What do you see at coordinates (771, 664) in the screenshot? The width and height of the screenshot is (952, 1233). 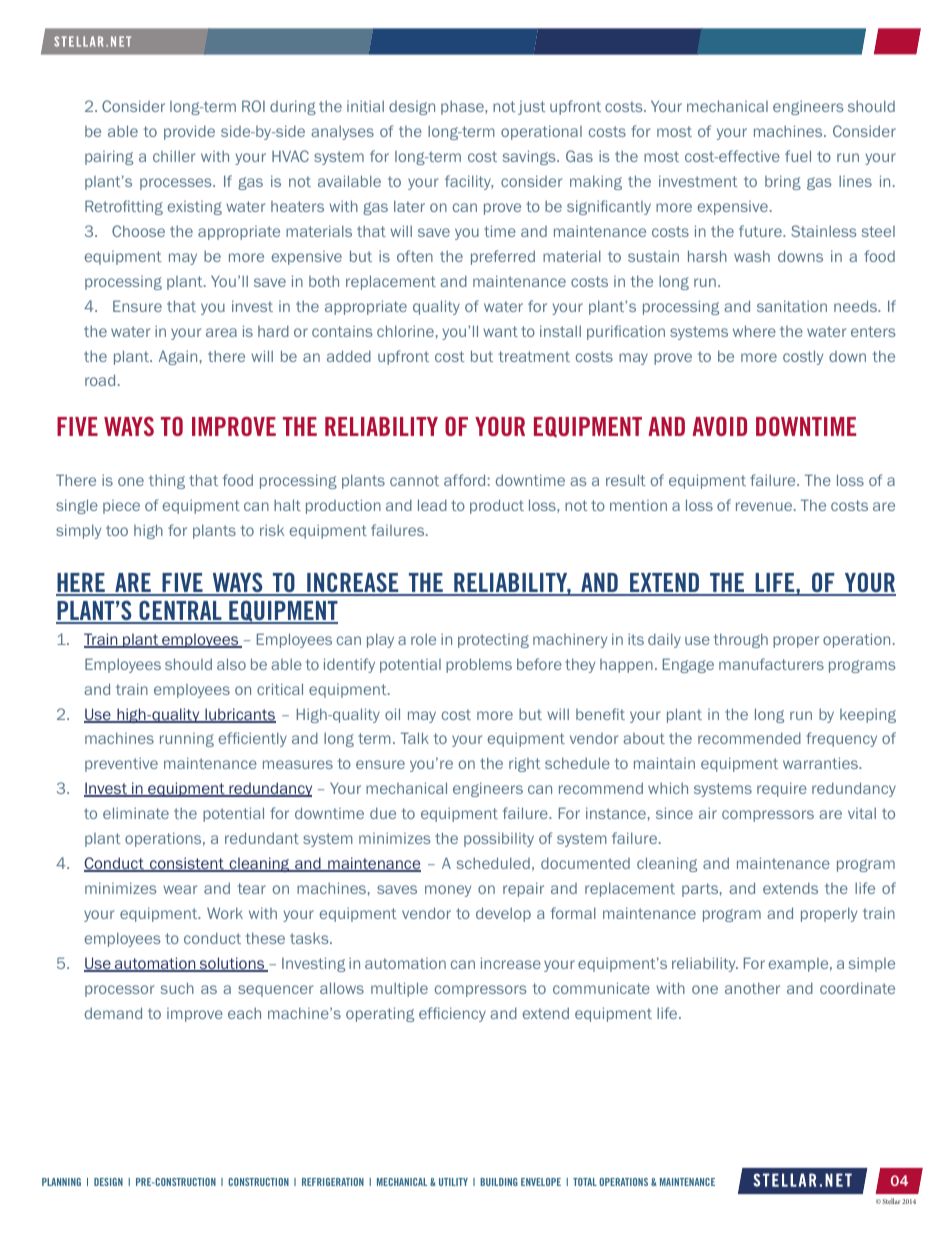 I see `manufacturers` at bounding box center [771, 664].
